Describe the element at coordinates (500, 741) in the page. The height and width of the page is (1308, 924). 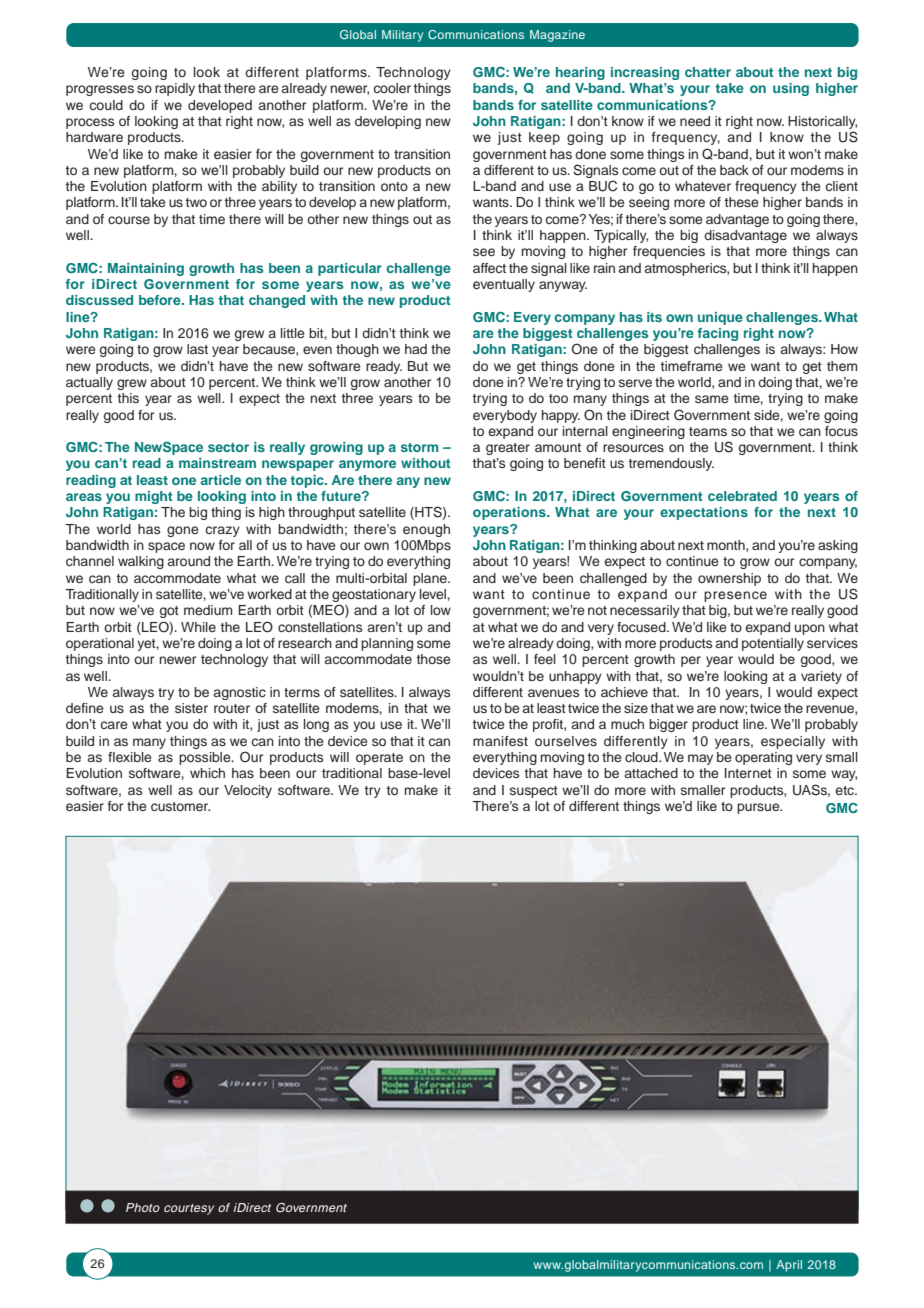
I see `manifest` at that location.
